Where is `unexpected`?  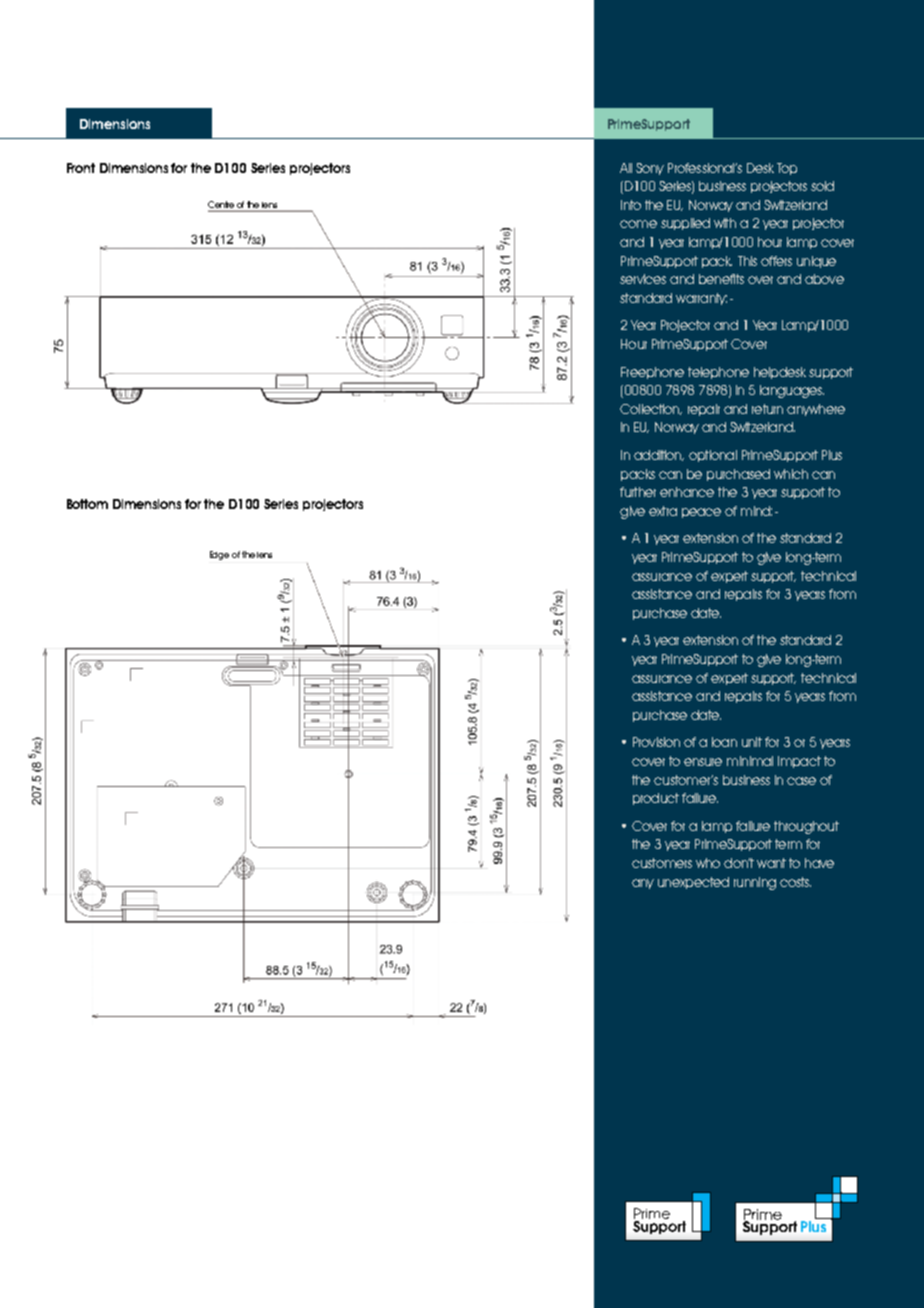 unexpected is located at coordinates (693, 883).
